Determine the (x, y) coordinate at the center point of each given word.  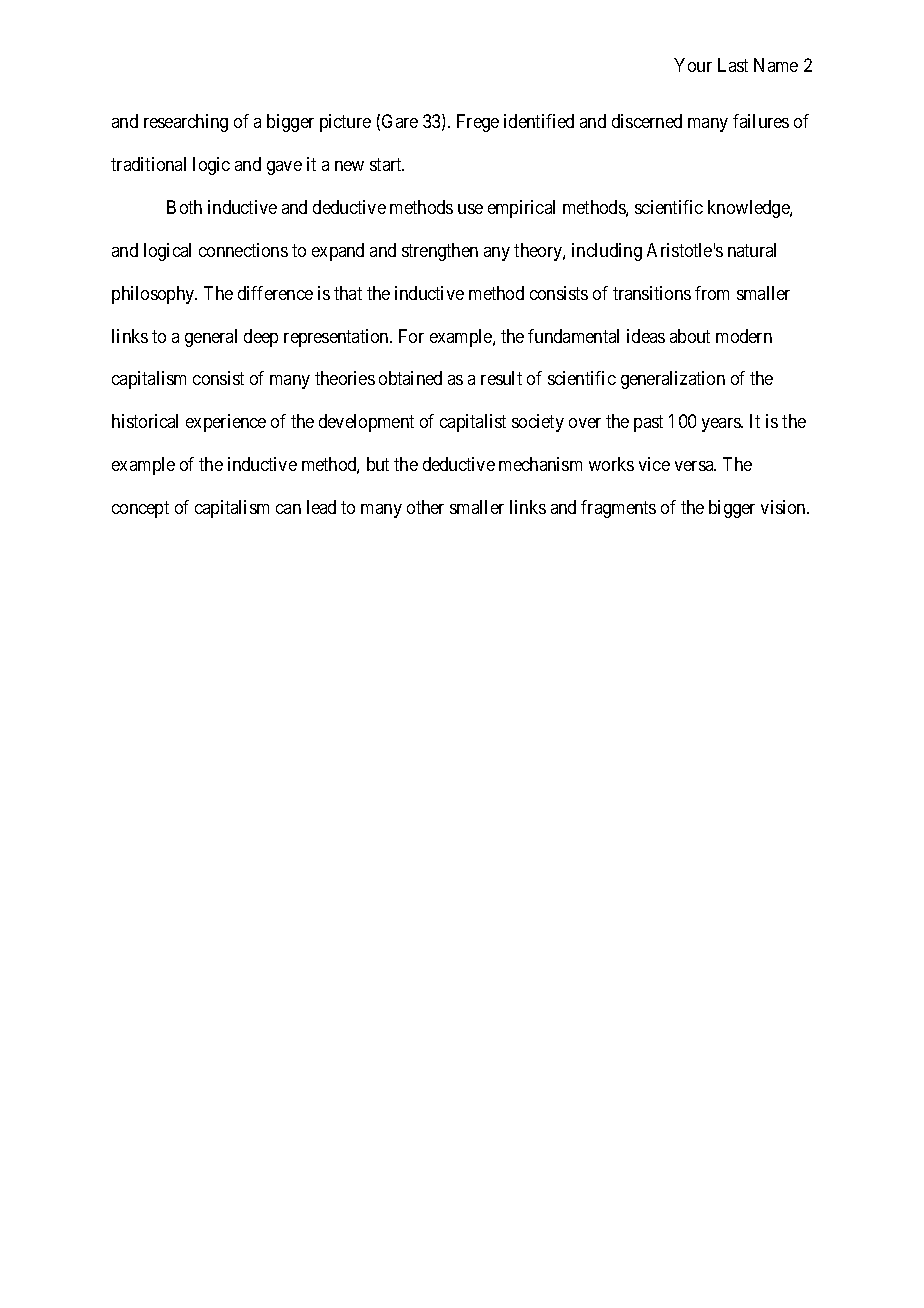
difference (275, 293)
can (288, 509)
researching (186, 123)
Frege (478, 123)
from (712, 293)
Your (693, 65)
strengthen (440, 252)
